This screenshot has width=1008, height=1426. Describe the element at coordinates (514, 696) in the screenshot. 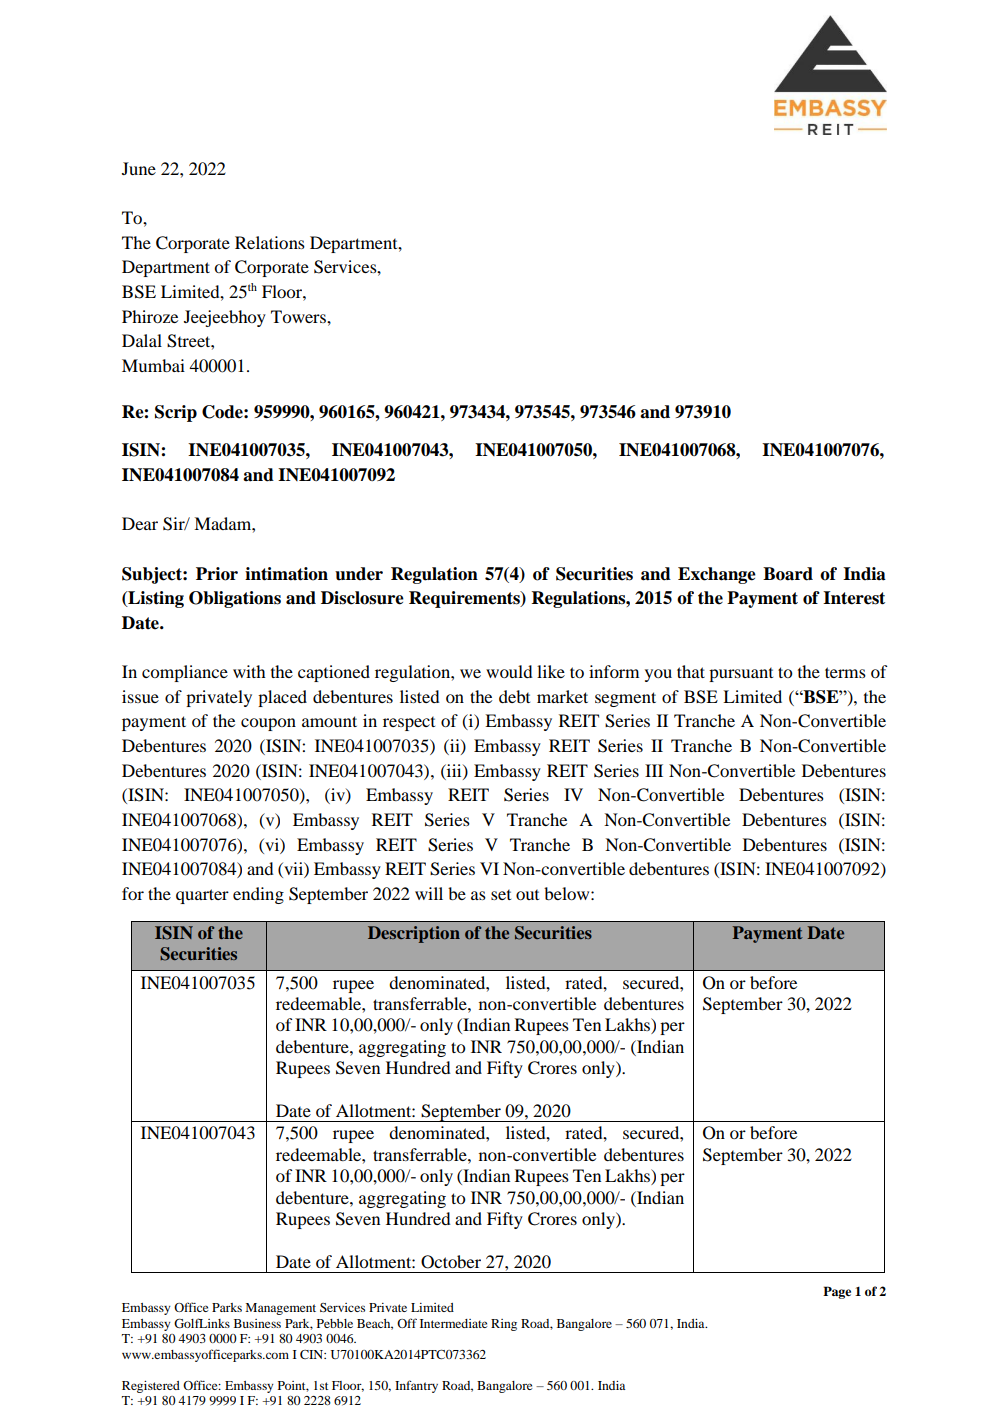

I see `debt` at that location.
